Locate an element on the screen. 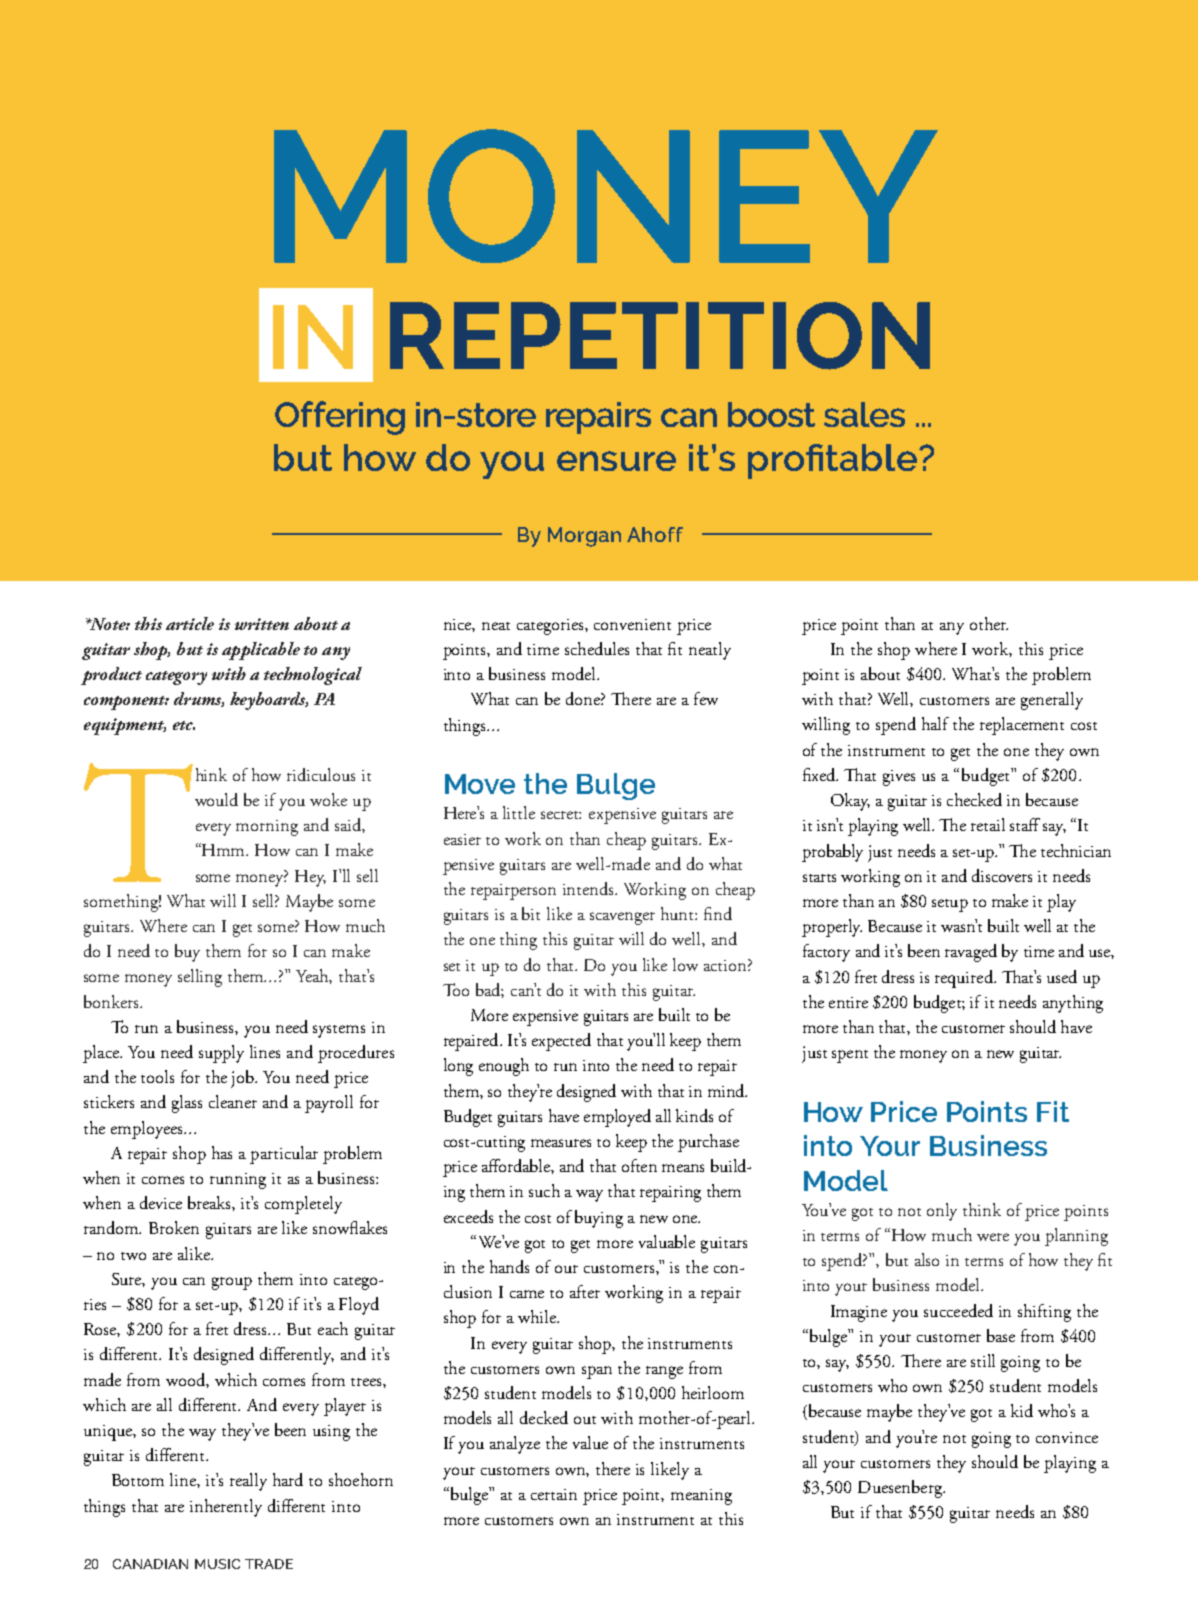 This screenshot has height=1604, width=1198. certain is located at coordinates (554, 1494).
